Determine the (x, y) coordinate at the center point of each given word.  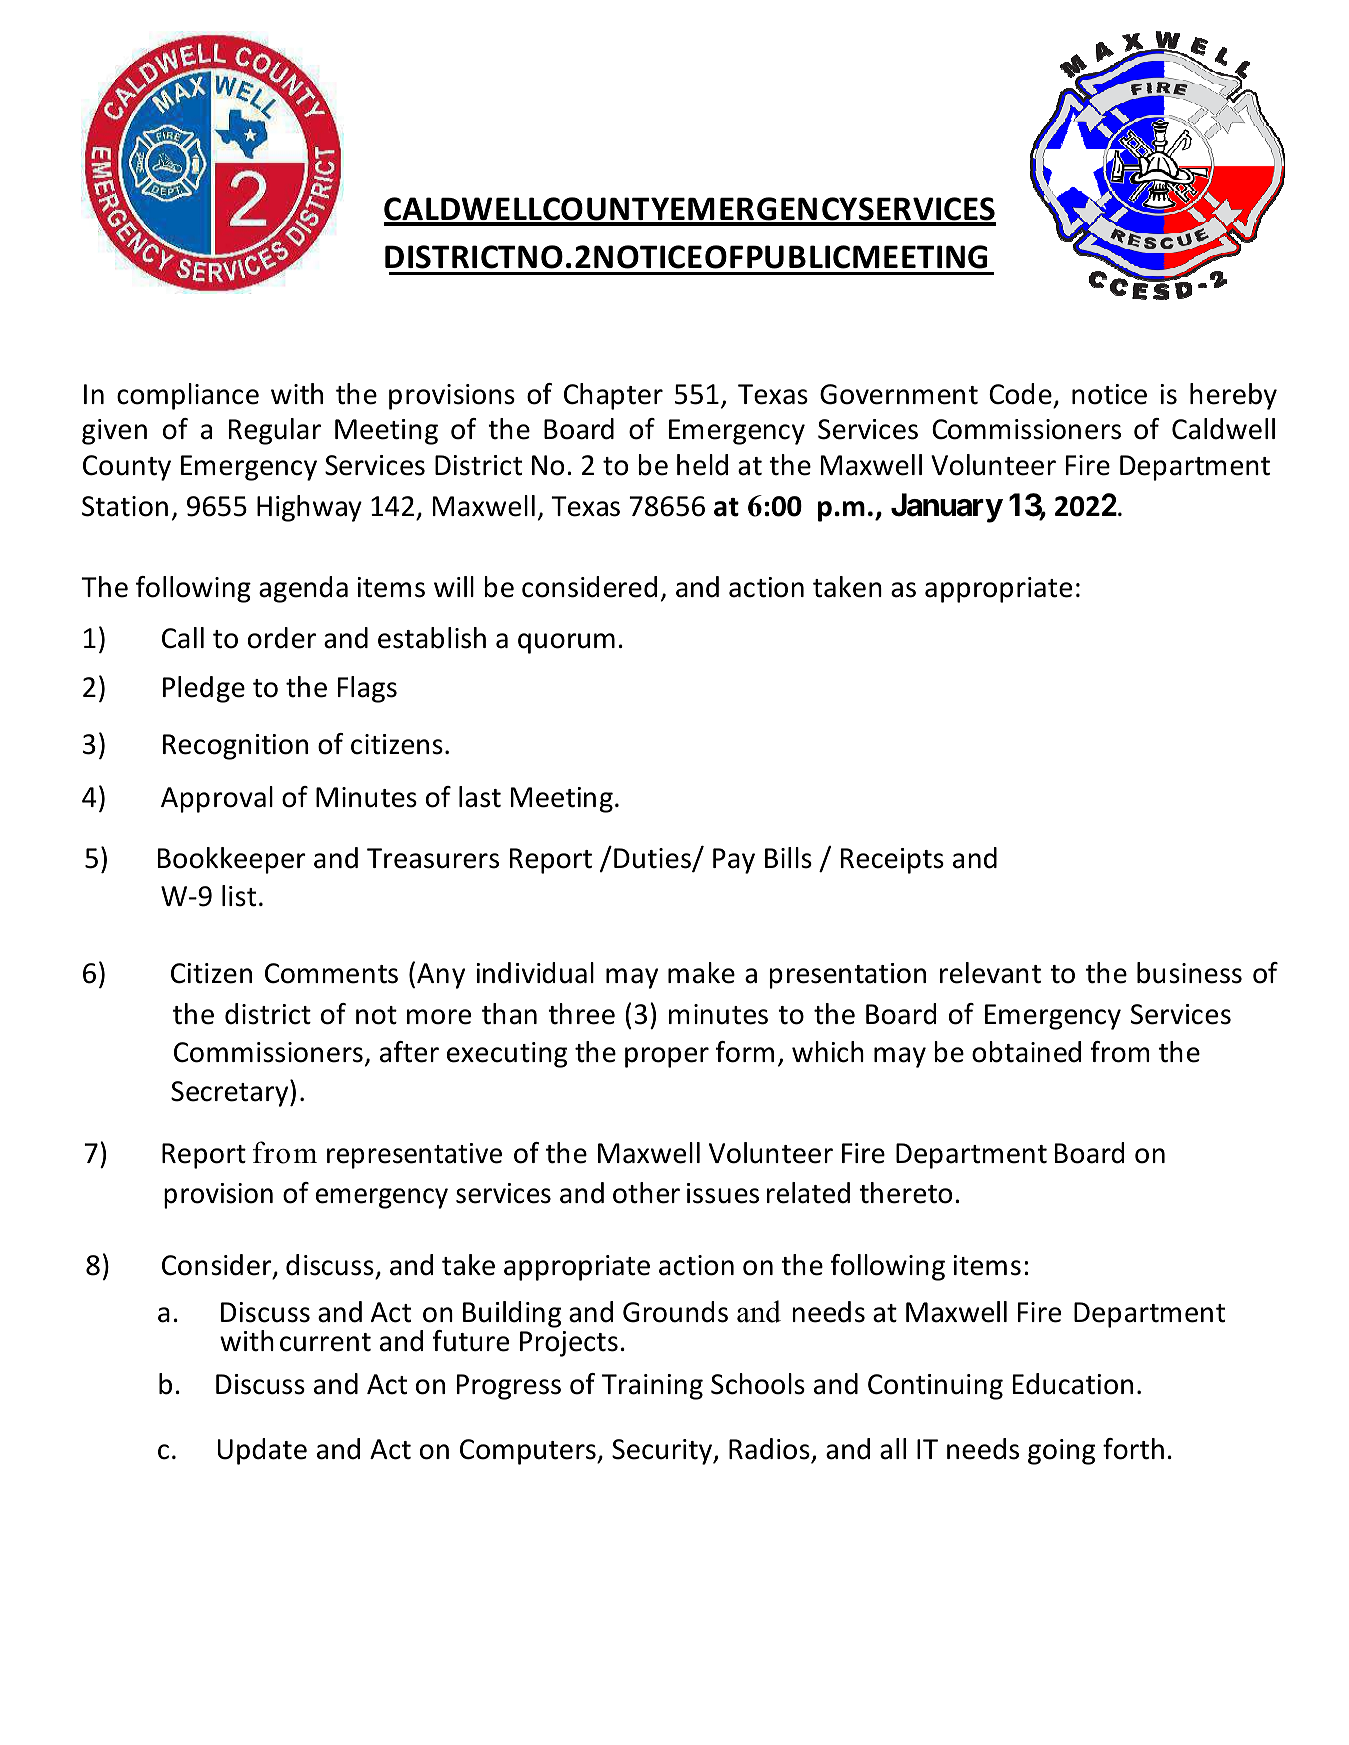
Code (1020, 394)
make (701, 973)
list (239, 896)
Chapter (613, 396)
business (1189, 973)
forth (1133, 1449)
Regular (275, 431)
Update (262, 1451)
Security (663, 1452)
